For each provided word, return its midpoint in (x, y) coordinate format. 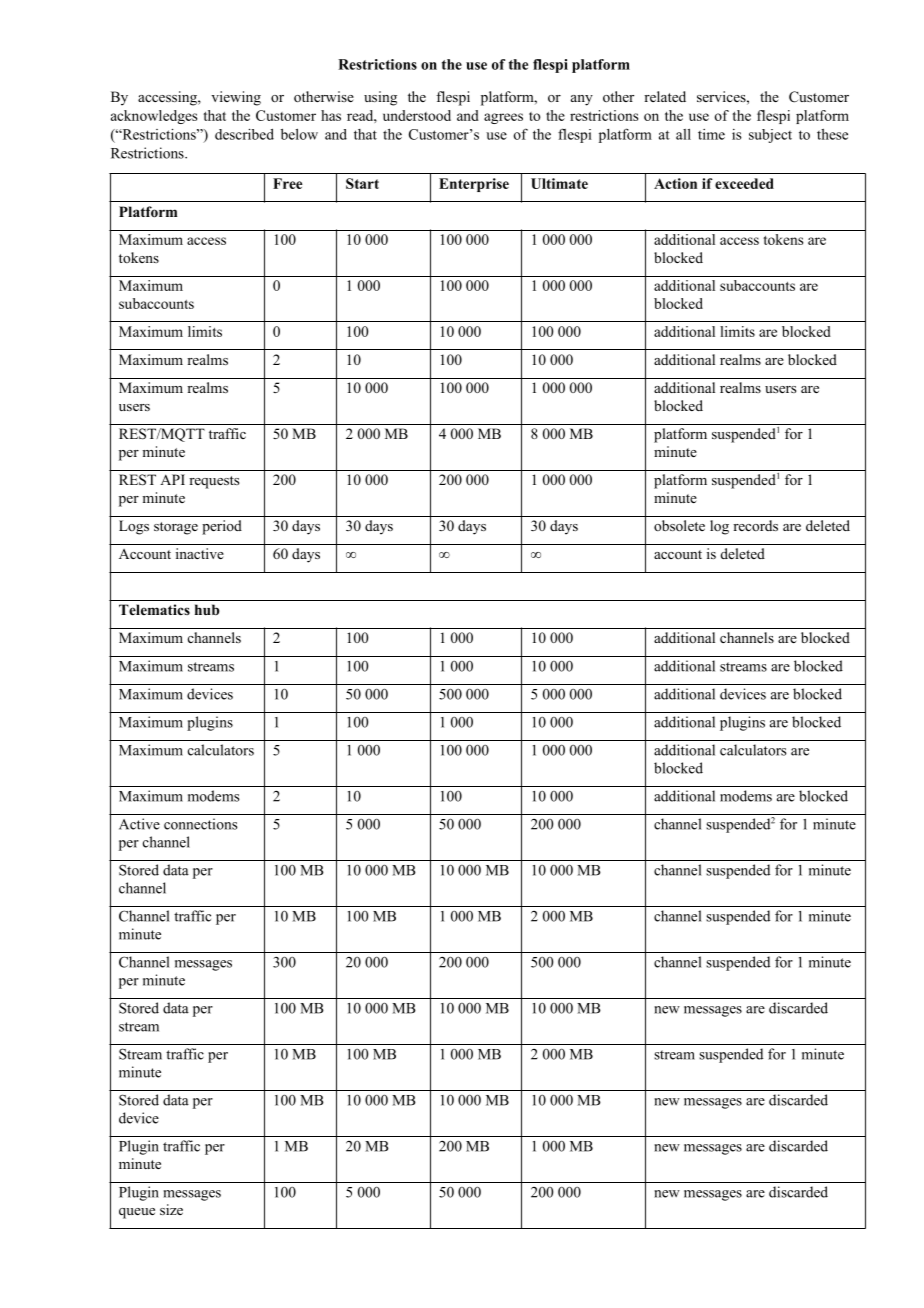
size (171, 1209)
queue (137, 1213)
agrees (503, 118)
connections (201, 824)
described (244, 134)
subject (770, 136)
